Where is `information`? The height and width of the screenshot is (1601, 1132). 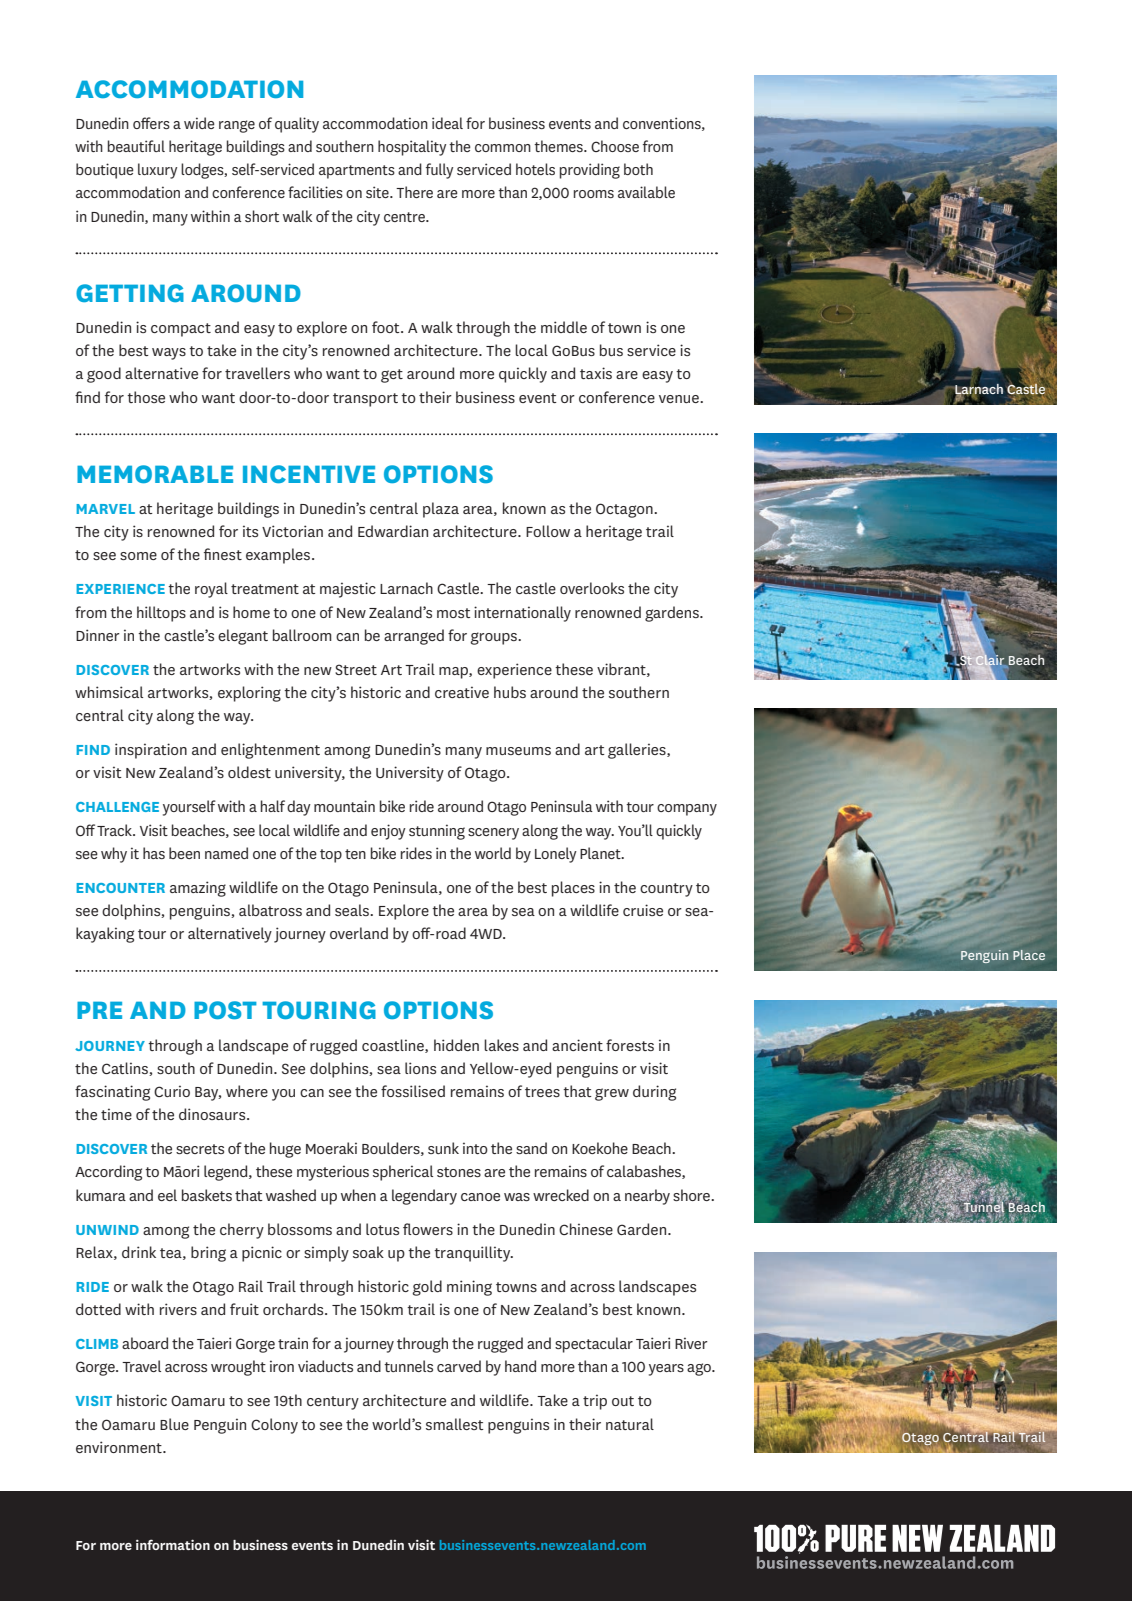 information is located at coordinates (173, 1544).
